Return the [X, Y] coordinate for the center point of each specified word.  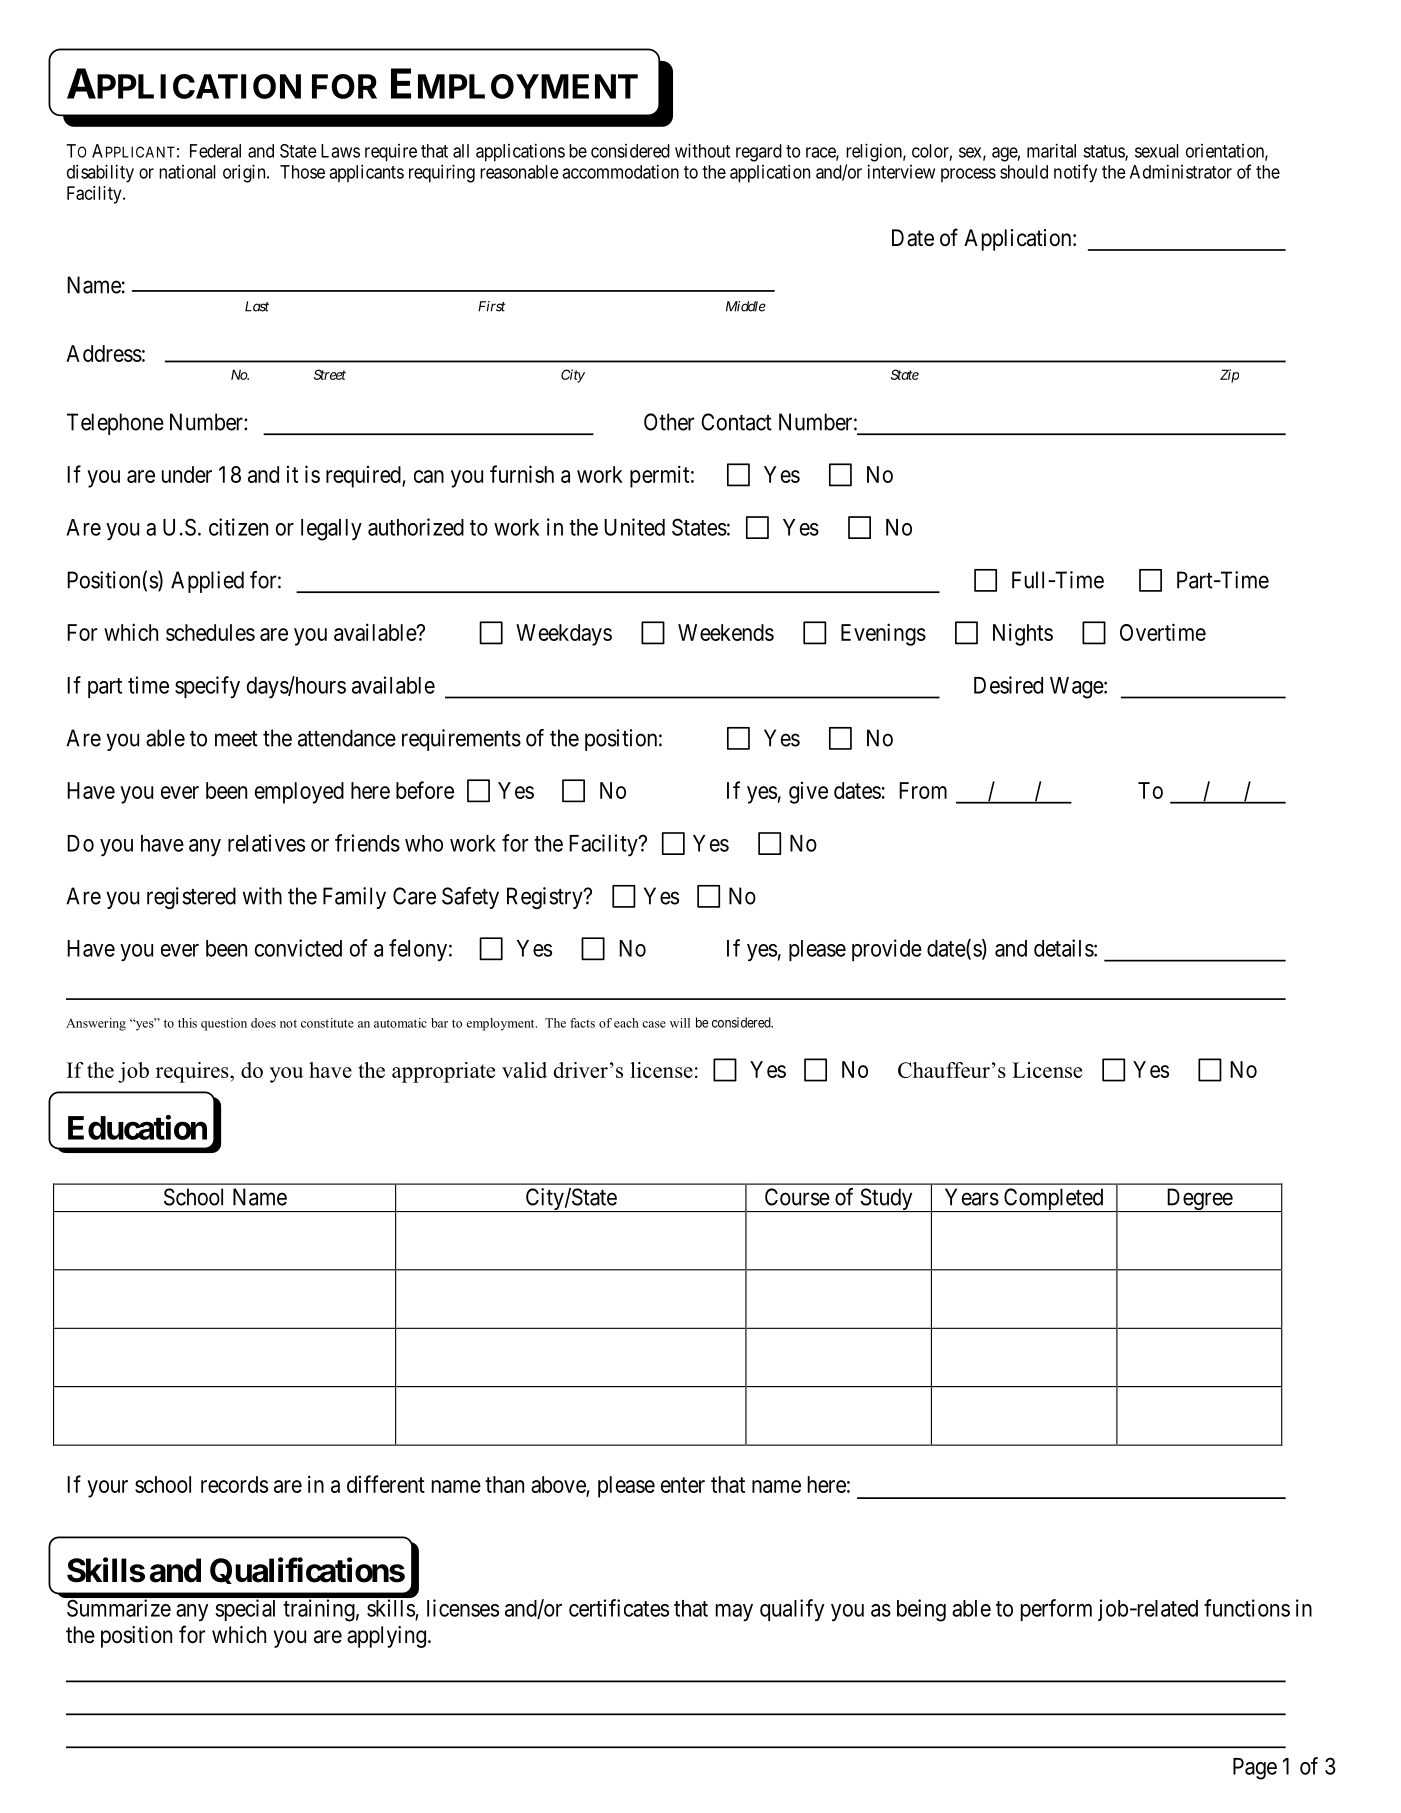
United [634, 527]
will [680, 1023]
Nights [1023, 634]
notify [1075, 173]
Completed [1053, 1200]
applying [386, 1637]
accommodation [620, 171]
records [234, 1484]
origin [245, 173]
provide [887, 950]
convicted [298, 948]
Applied [207, 582]
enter [683, 1485]
